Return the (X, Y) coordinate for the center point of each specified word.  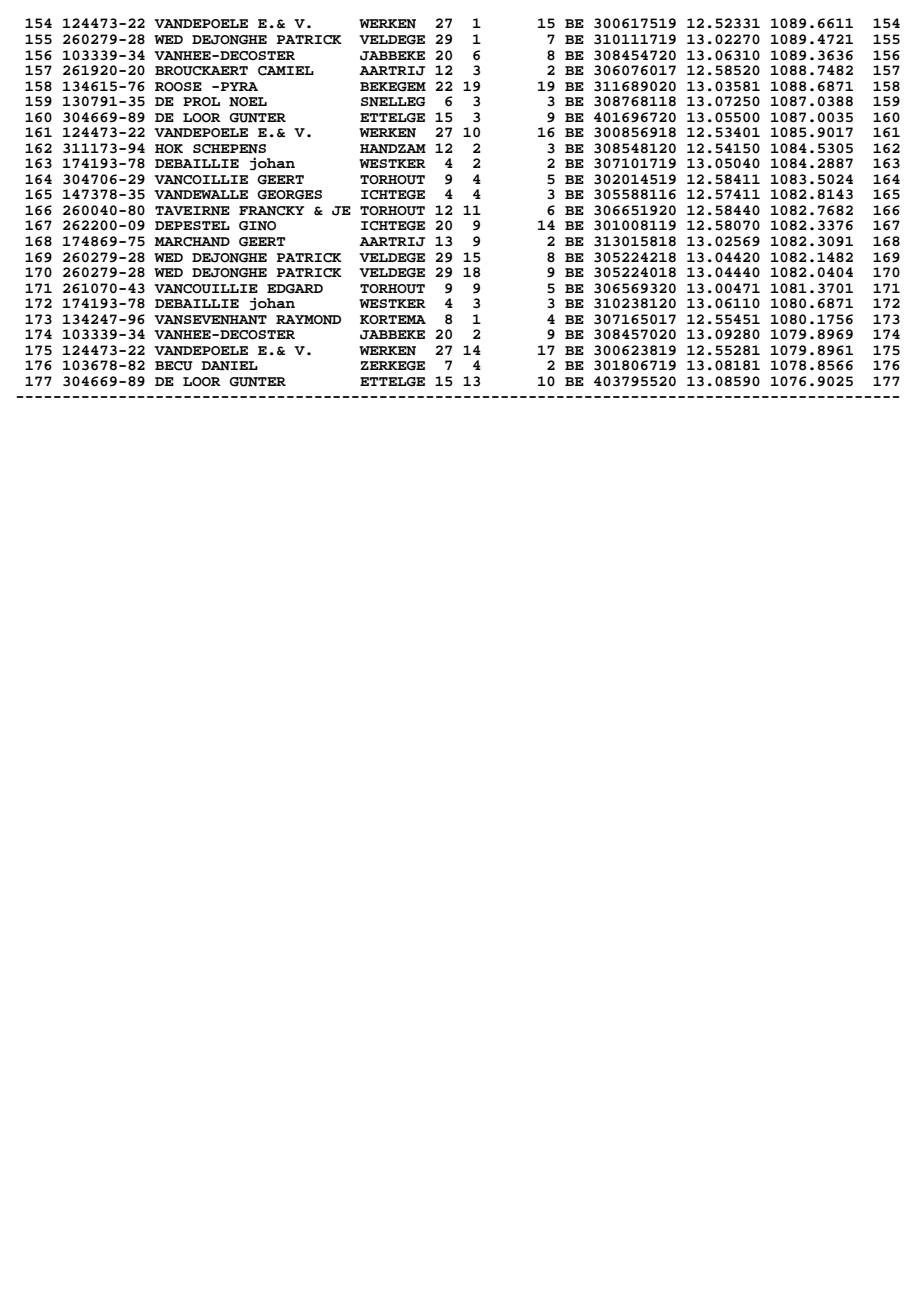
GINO (257, 226)
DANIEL (230, 366)
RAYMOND (308, 320)
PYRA (239, 86)
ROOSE (178, 87)
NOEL (248, 102)
